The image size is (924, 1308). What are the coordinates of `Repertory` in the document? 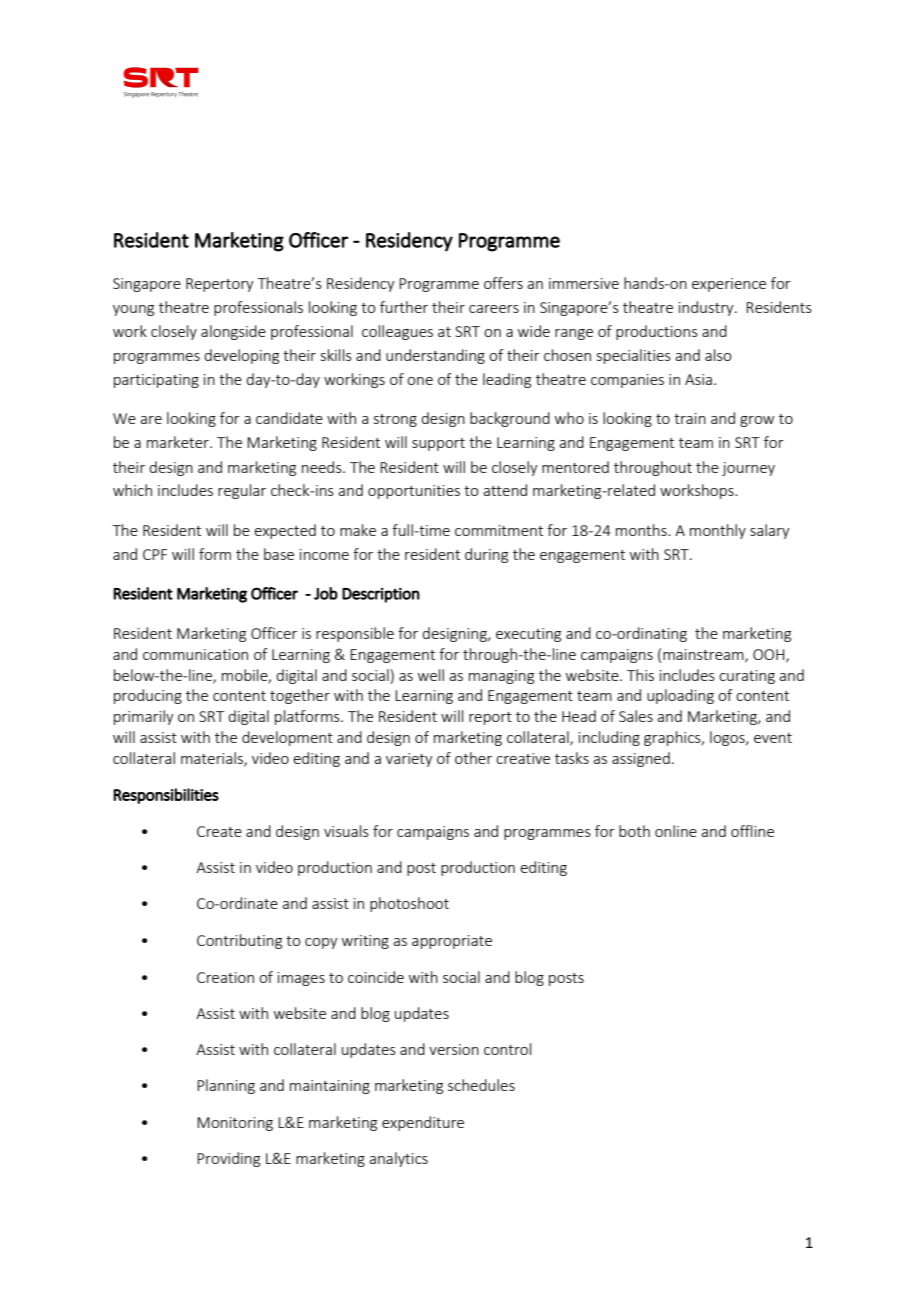 It's located at (220, 285).
